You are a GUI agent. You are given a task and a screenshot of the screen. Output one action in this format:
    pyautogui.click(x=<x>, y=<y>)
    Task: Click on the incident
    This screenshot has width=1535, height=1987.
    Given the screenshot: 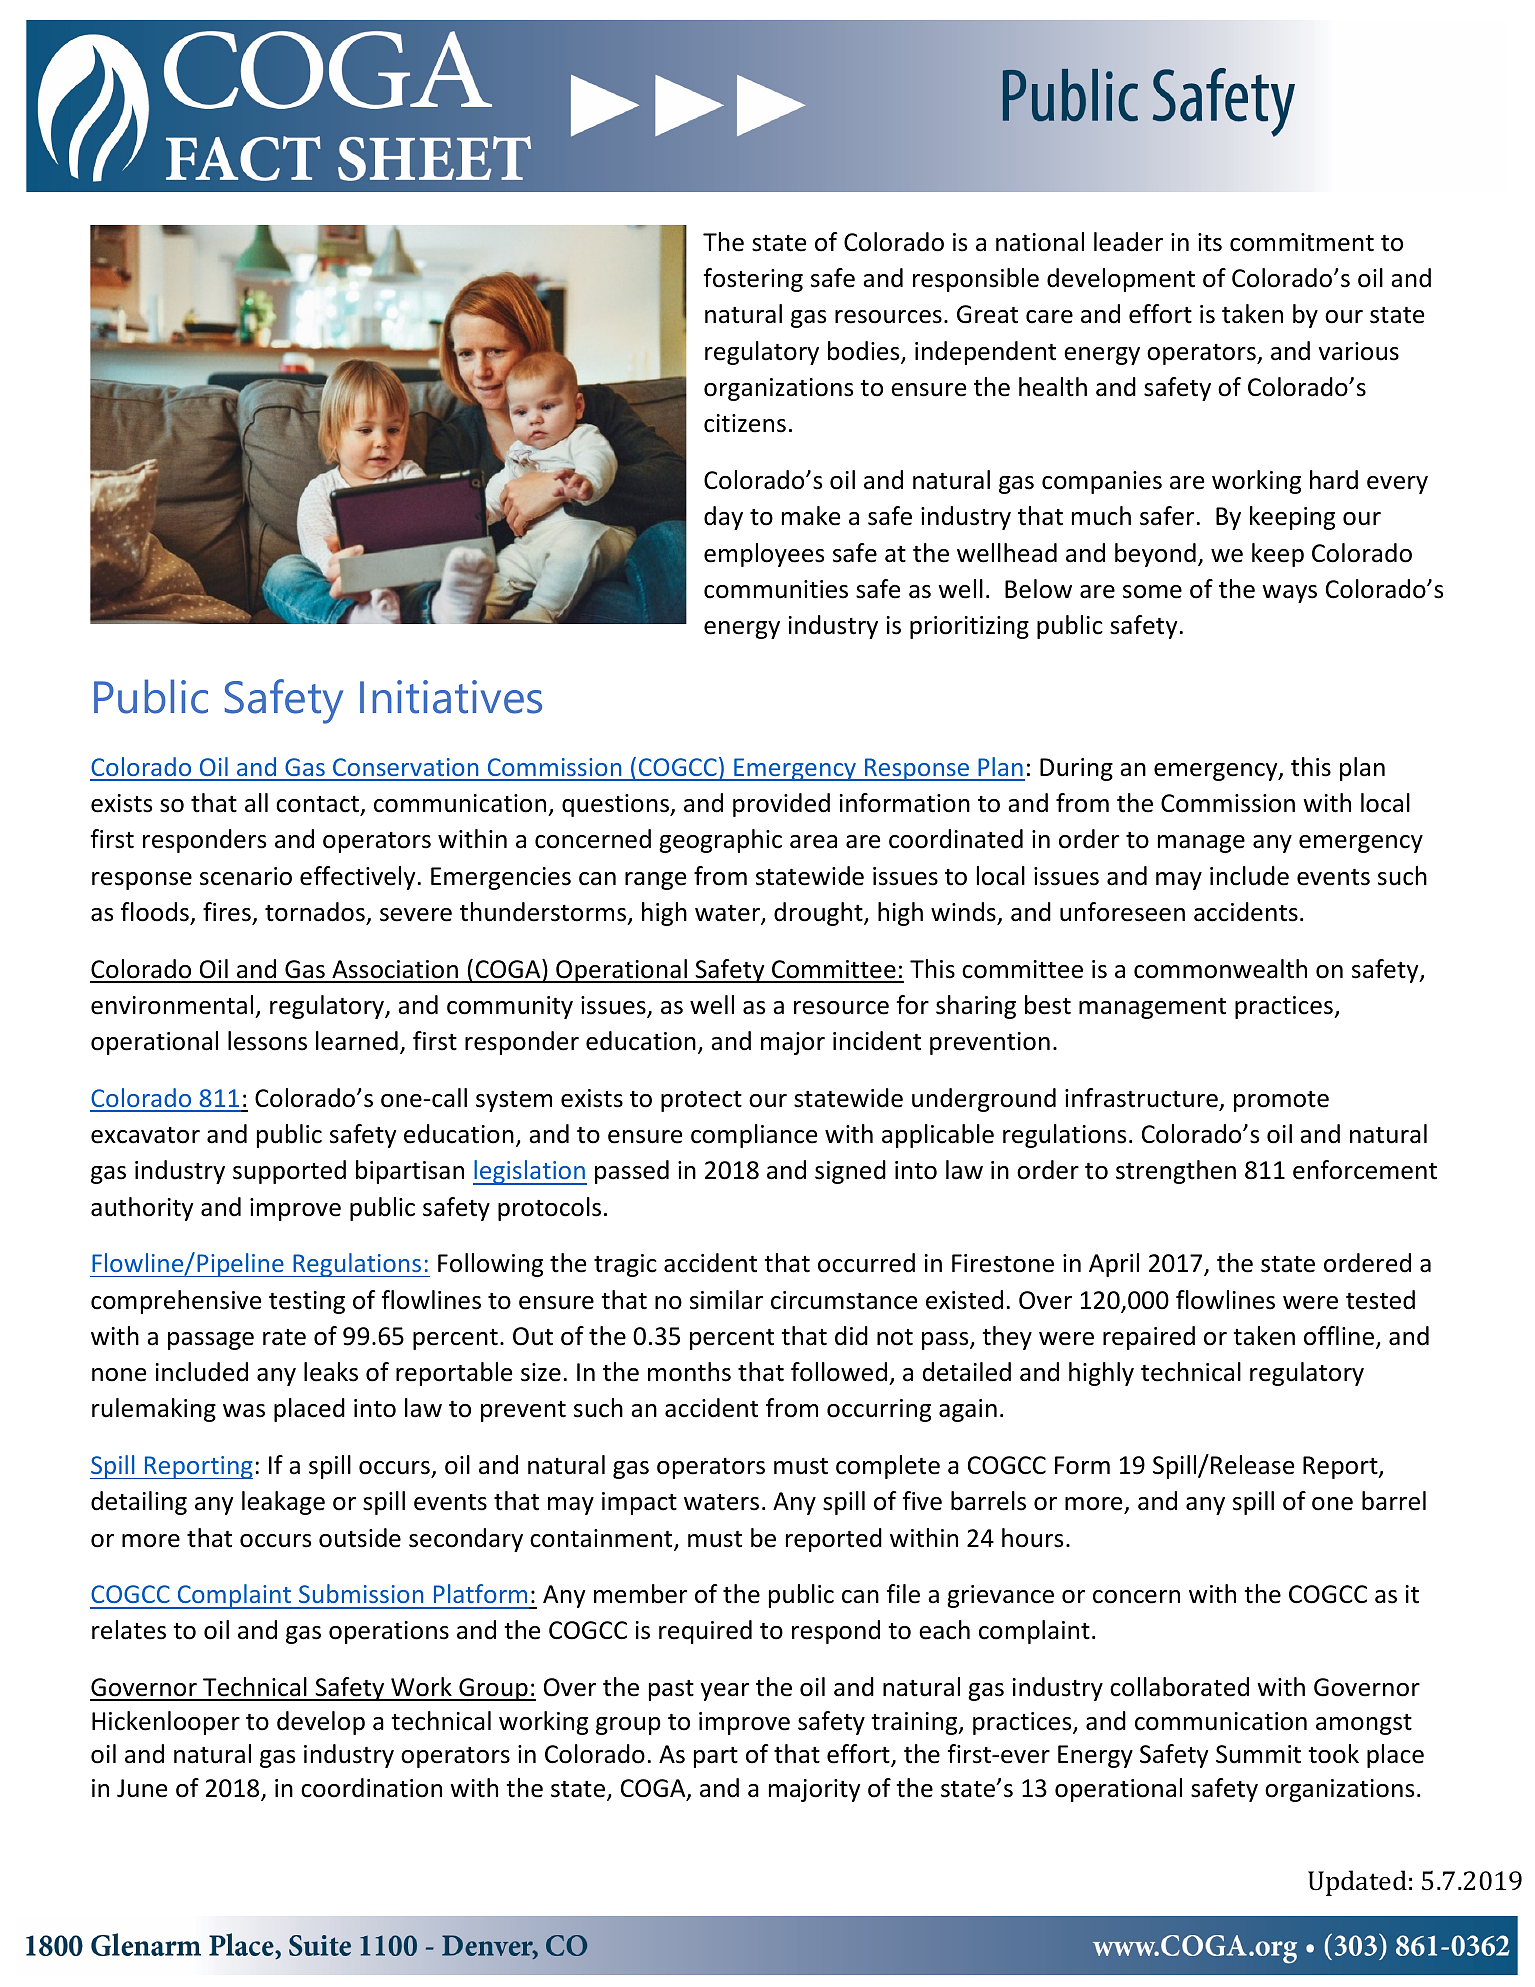 What is the action you would take?
    pyautogui.click(x=877, y=1041)
